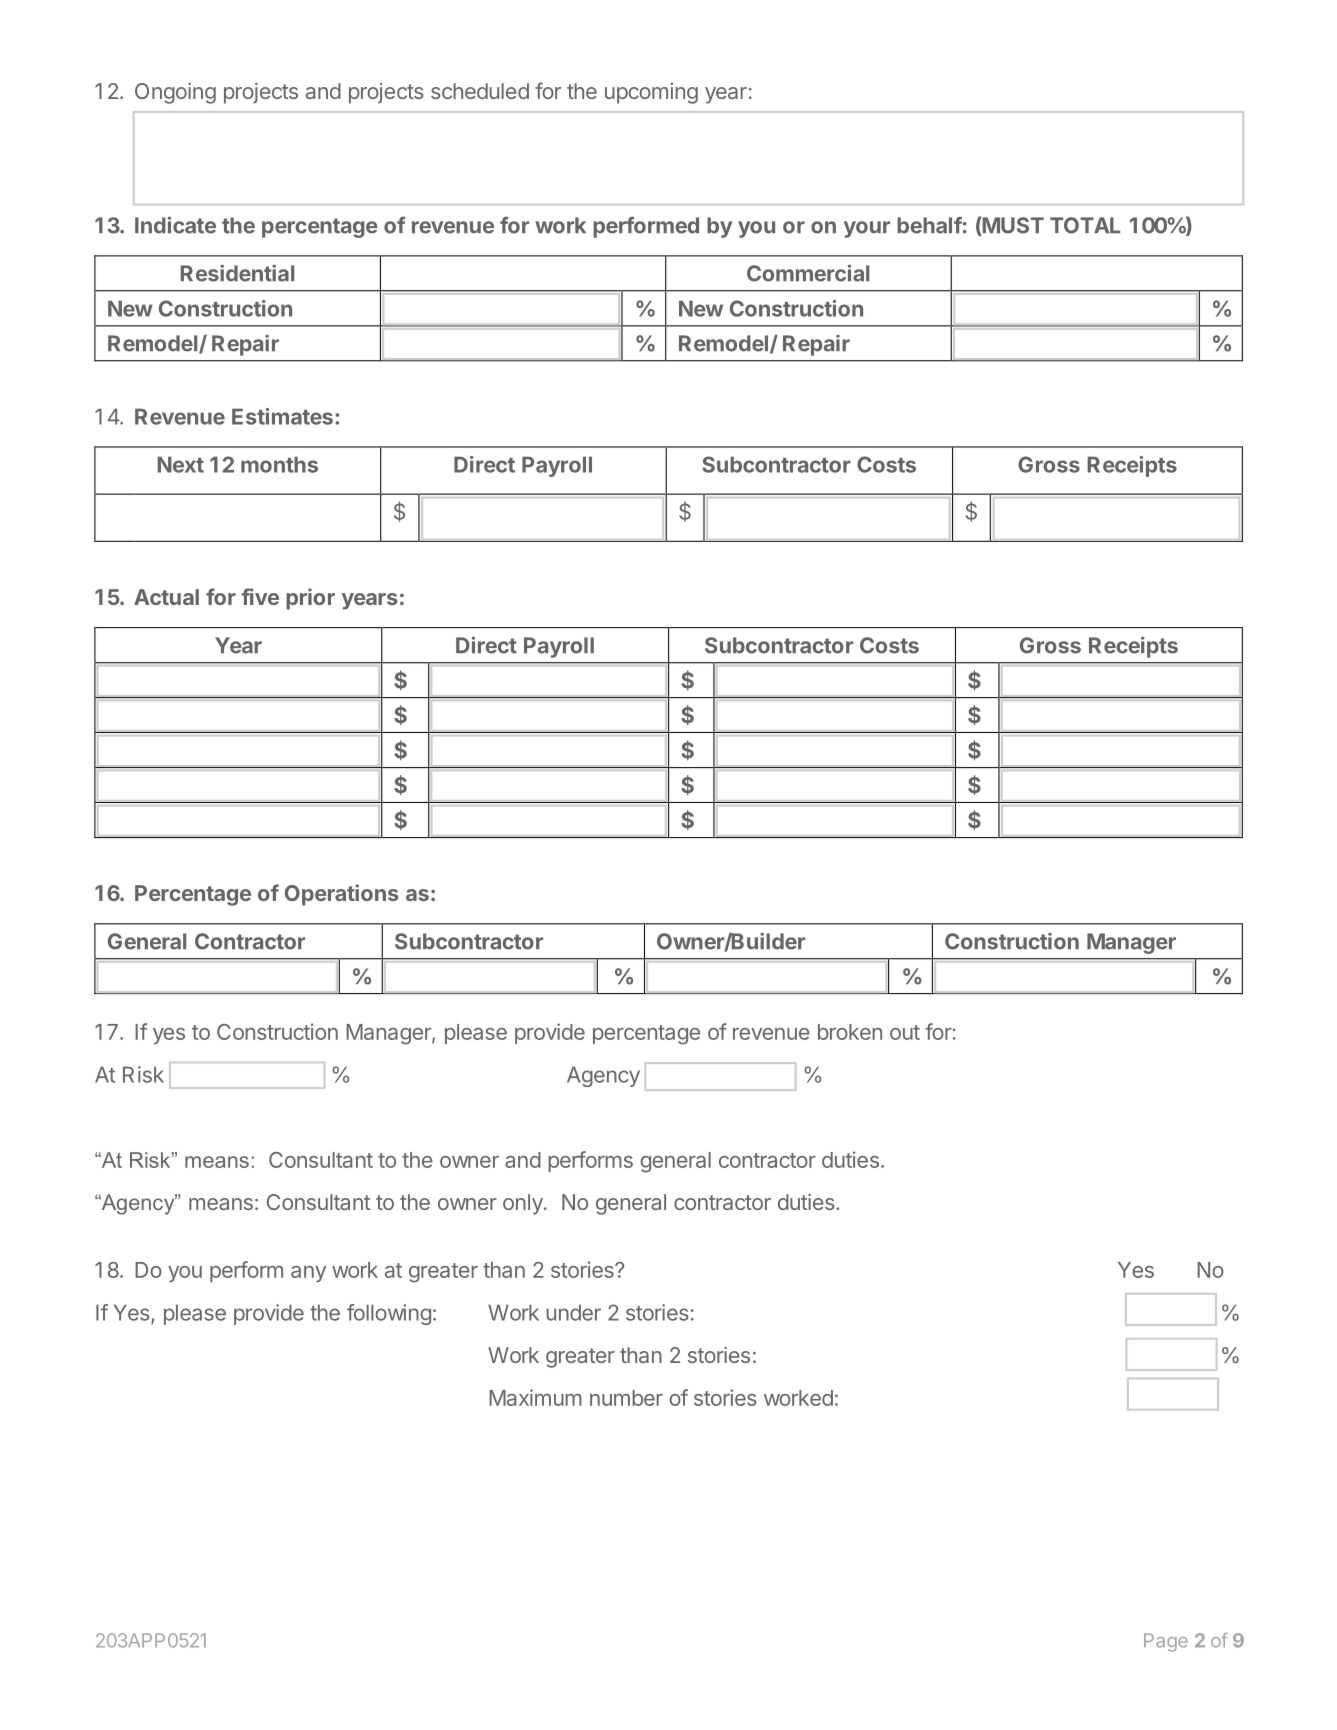 This page has width=1337, height=1730. Describe the element at coordinates (308, 1274) in the page. I see `any` at that location.
